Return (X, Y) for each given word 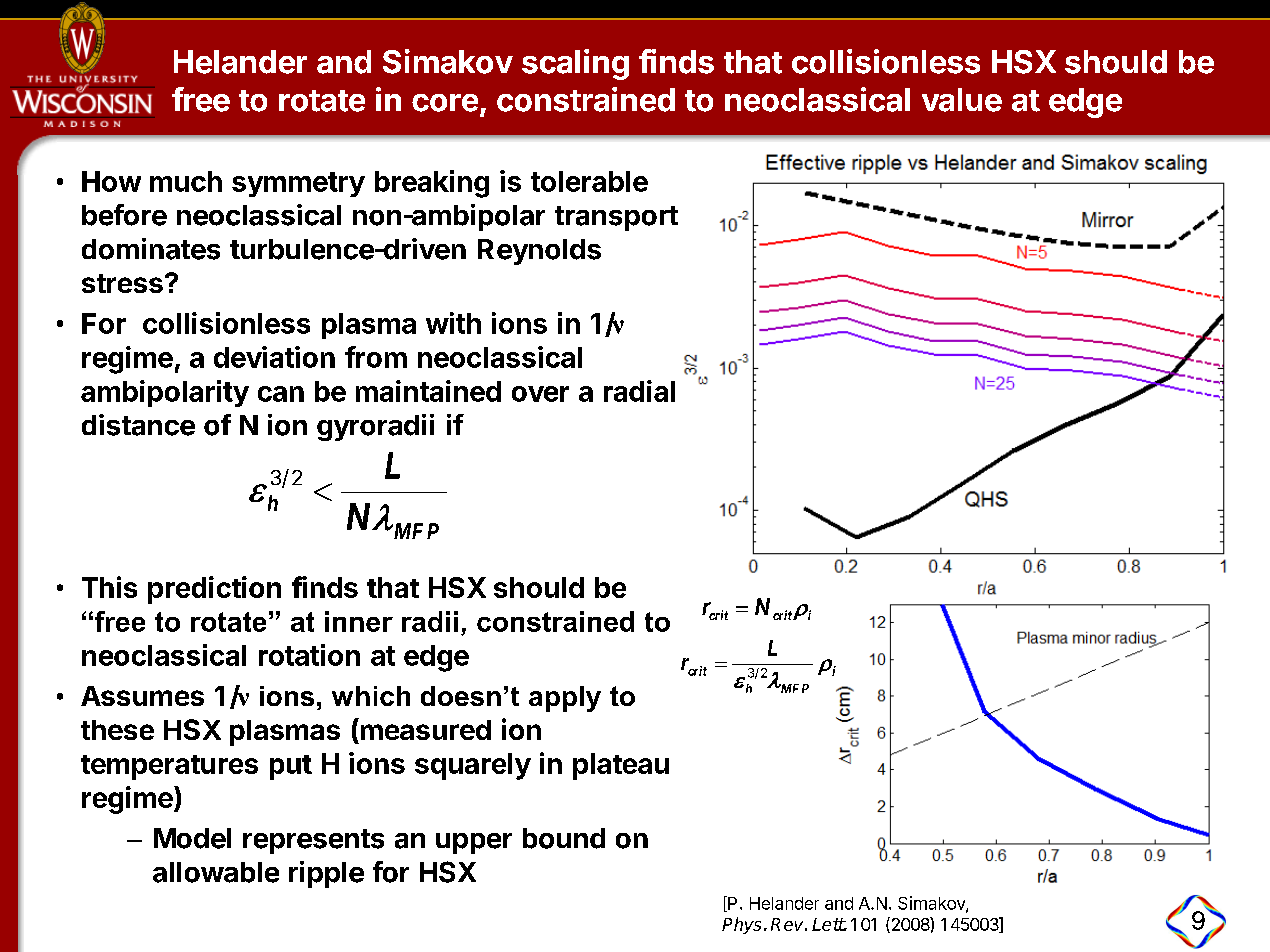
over (540, 394)
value (962, 100)
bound (564, 838)
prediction (214, 590)
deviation (274, 357)
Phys (741, 925)
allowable (216, 872)
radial (639, 391)
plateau (621, 766)
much (186, 181)
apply (565, 699)
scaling (575, 64)
